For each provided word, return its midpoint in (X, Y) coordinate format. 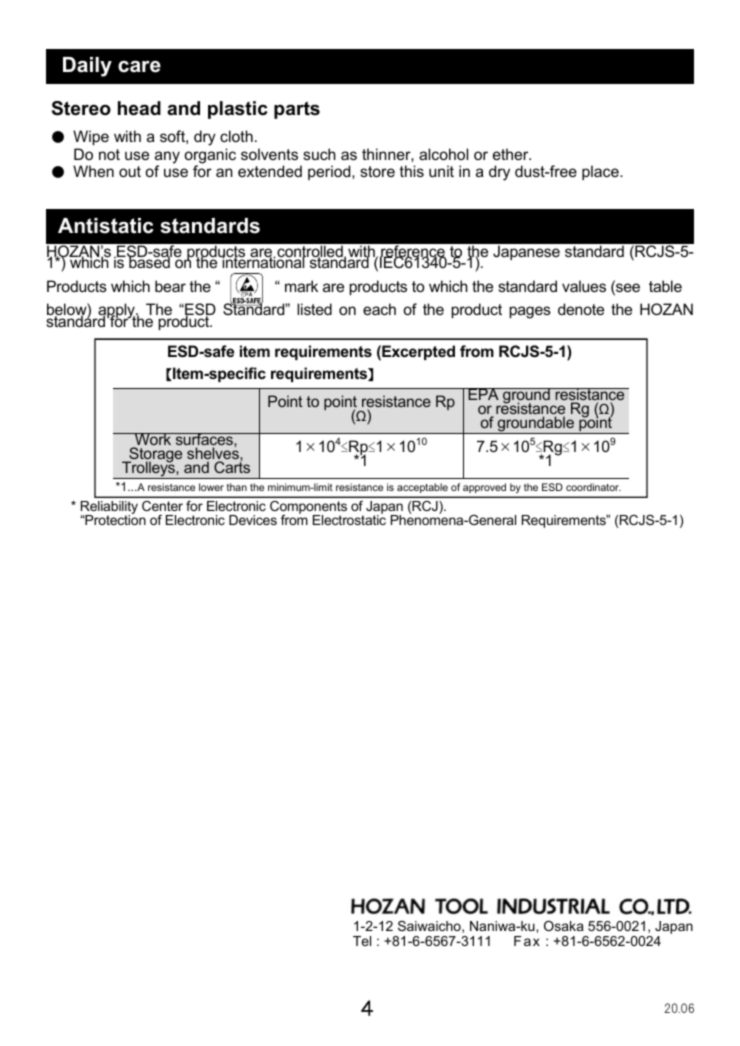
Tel (362, 941)
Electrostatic (349, 519)
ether (512, 154)
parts (297, 110)
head (139, 108)
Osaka (564, 926)
